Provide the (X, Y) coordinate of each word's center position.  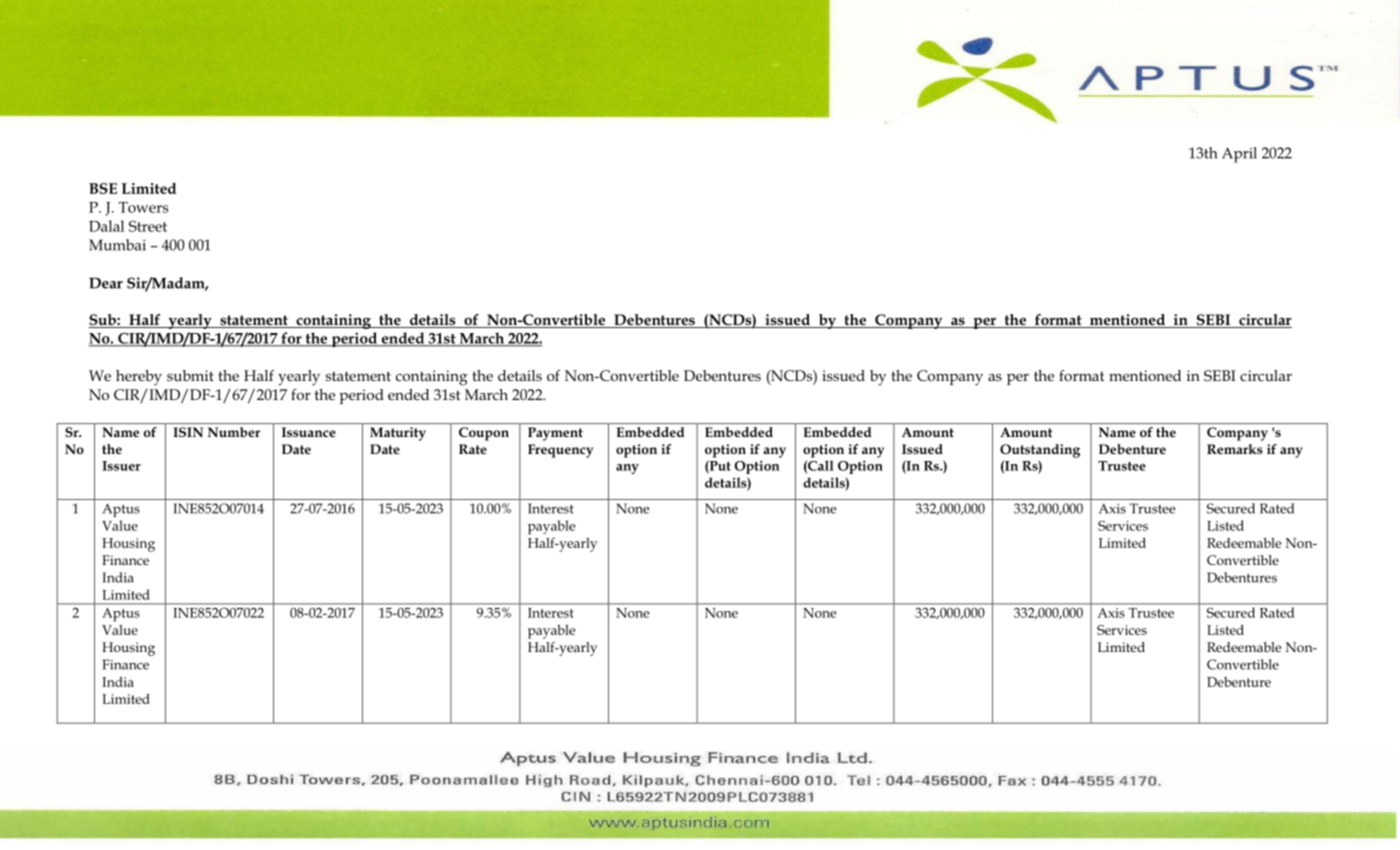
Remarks (1235, 449)
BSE (103, 188)
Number (234, 432)
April (1239, 155)
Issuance (309, 432)
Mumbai (117, 245)
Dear (106, 283)
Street (148, 226)
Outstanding (1040, 451)
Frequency (560, 451)
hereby (139, 378)
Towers (143, 207)
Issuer (121, 466)
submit (190, 375)
